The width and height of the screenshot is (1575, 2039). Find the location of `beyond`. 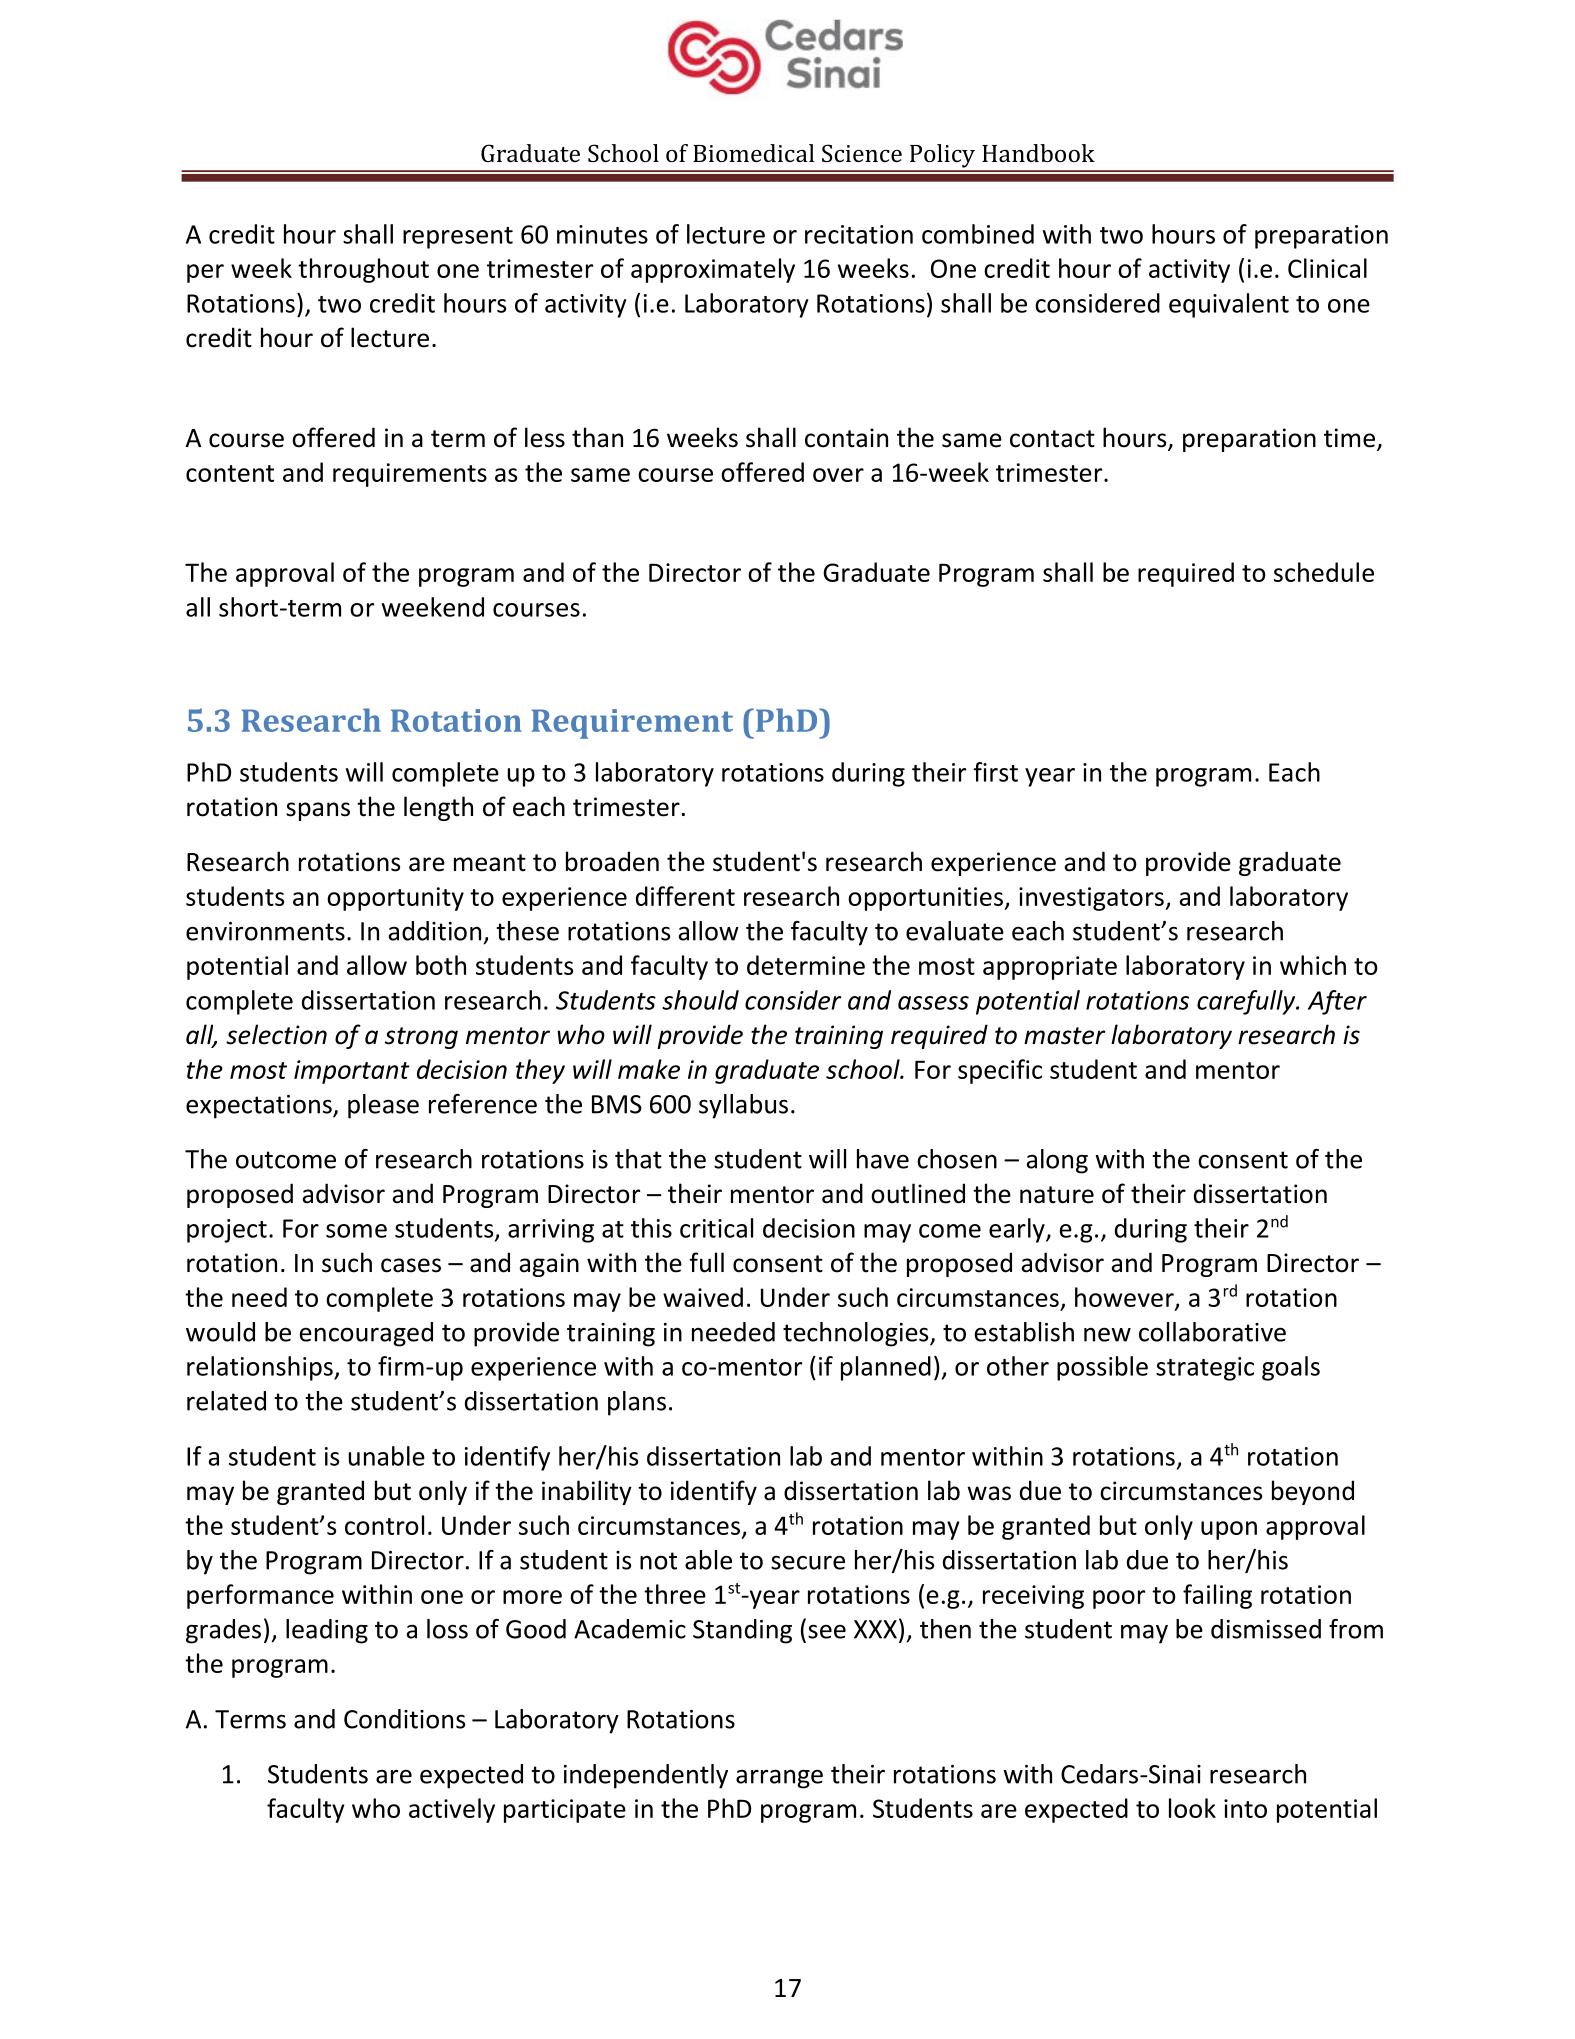

beyond is located at coordinates (1313, 1492).
